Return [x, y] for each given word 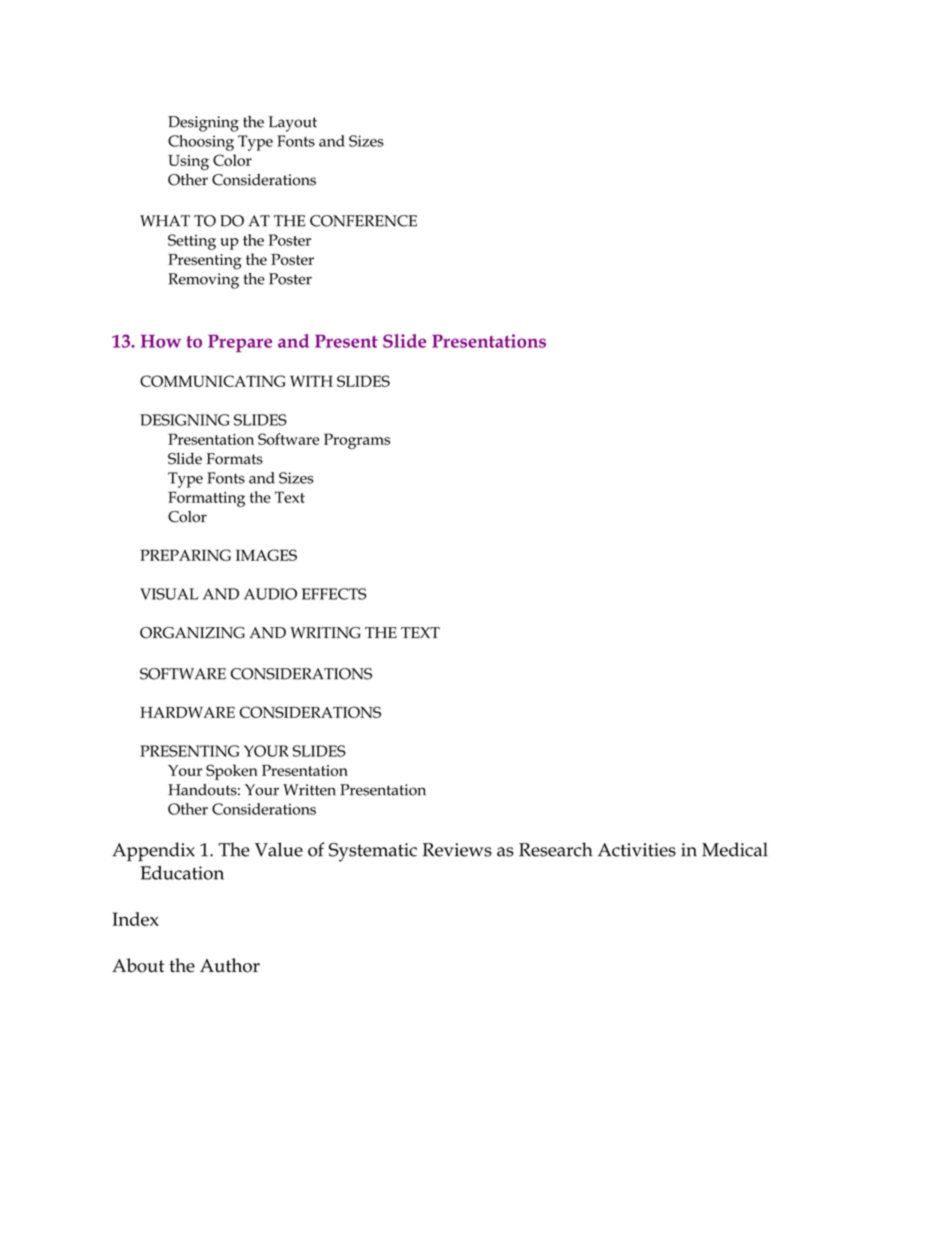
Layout [292, 124]
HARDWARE [187, 712]
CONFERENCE [363, 221]
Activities [637, 850]
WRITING [325, 633]
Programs [357, 441]
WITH [311, 381]
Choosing [201, 143]
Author [230, 965]
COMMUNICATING [213, 381]
